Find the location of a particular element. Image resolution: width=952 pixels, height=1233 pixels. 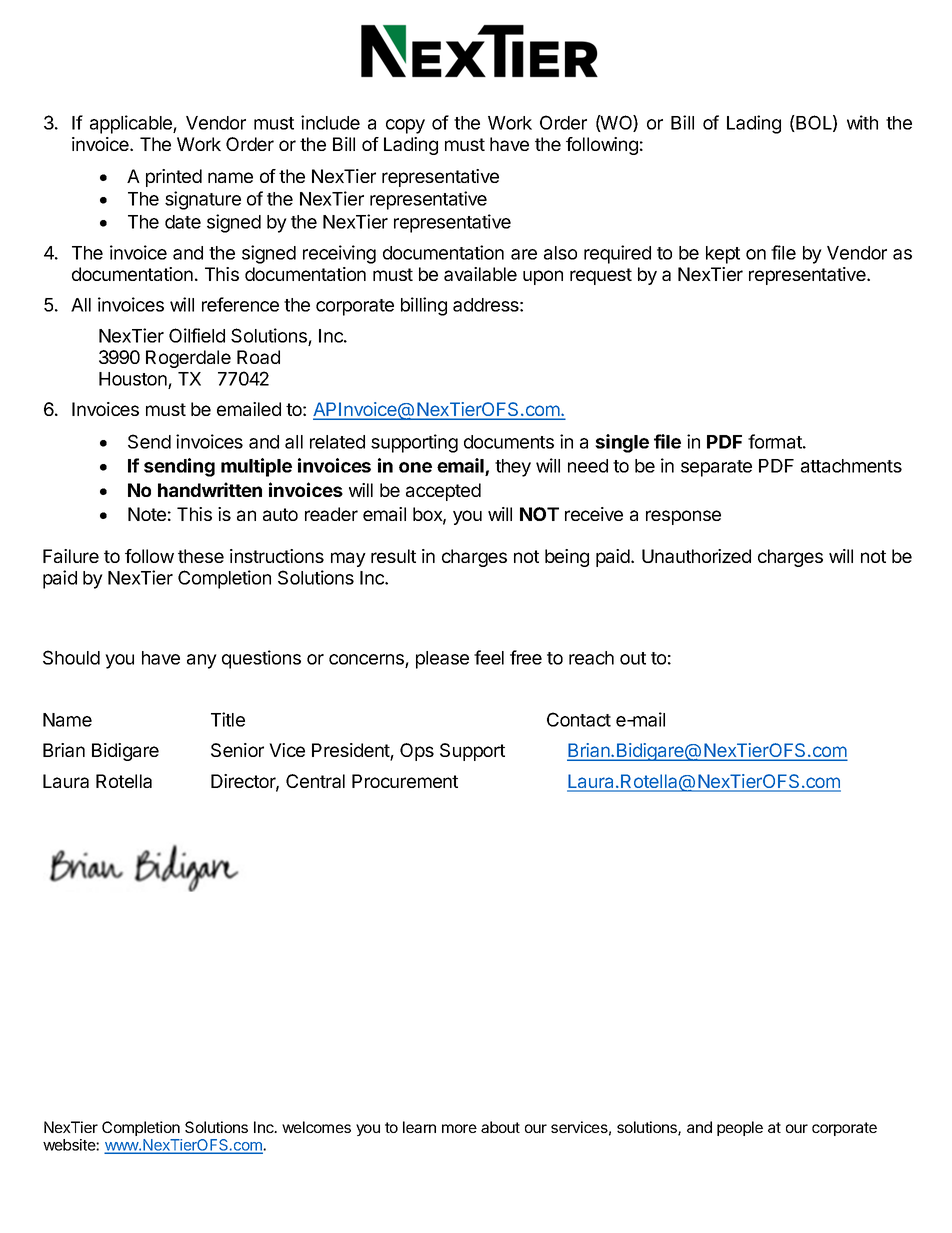

feel is located at coordinates (489, 657).
